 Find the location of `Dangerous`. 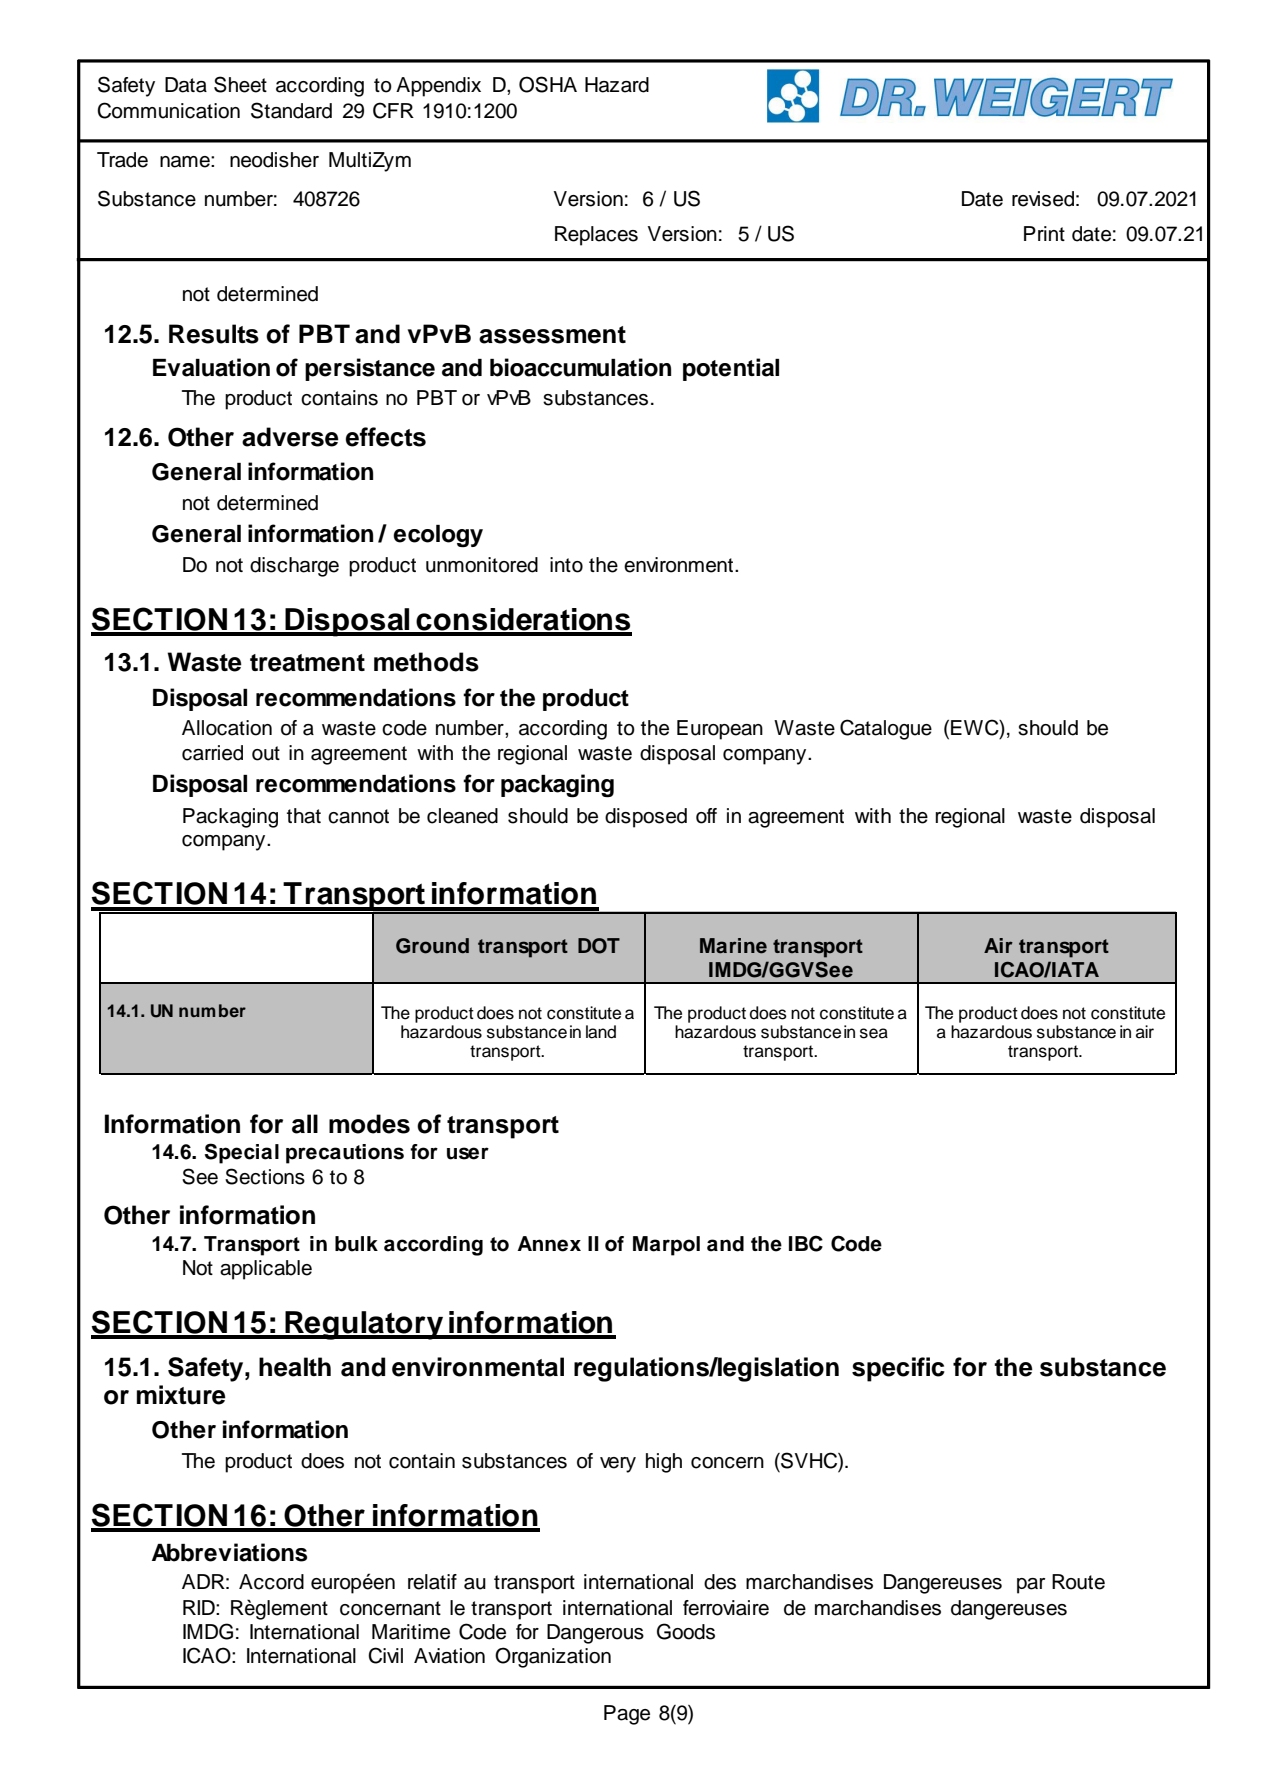

Dangerous is located at coordinates (595, 1634).
